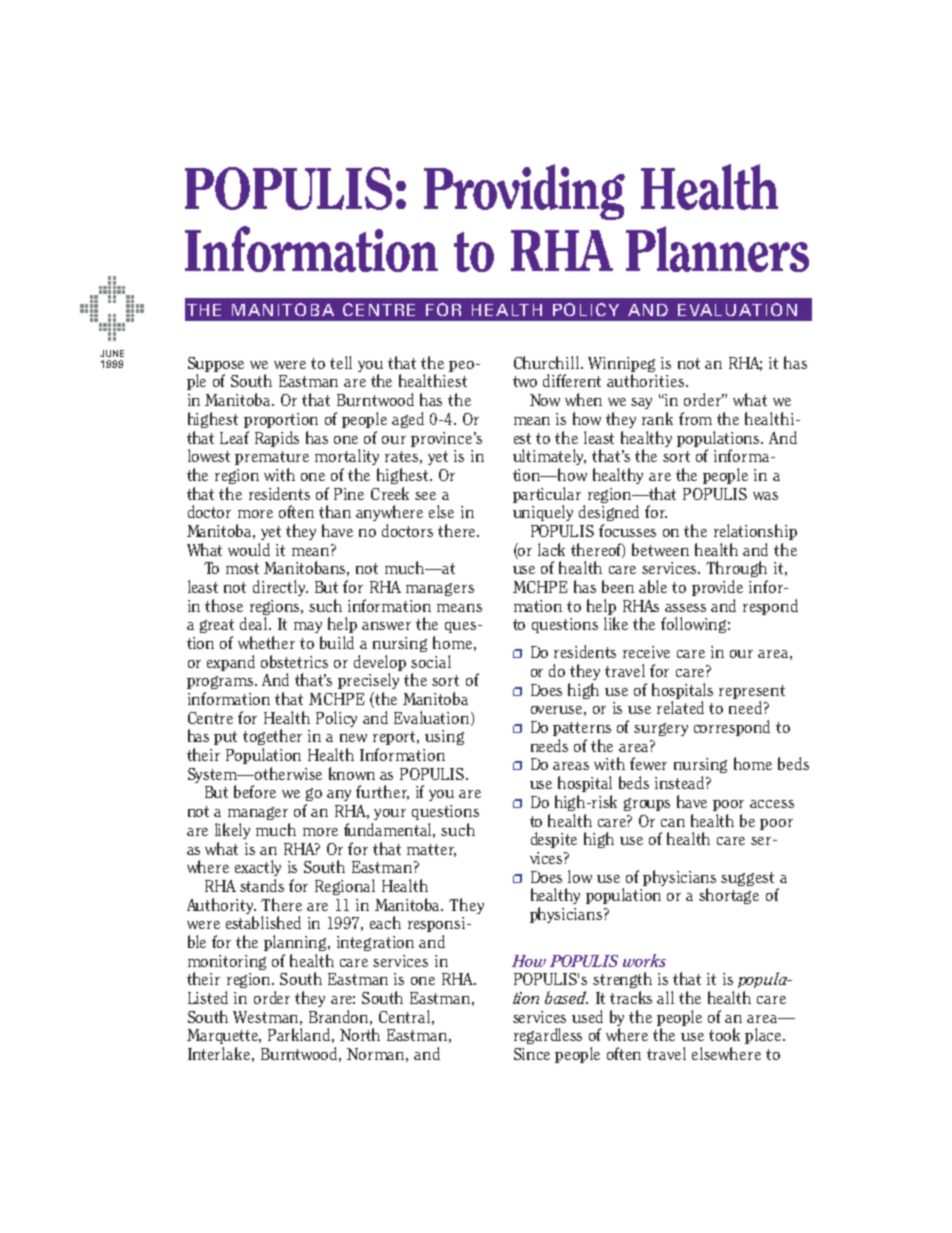 The width and height of the image is (952, 1233). What do you see at coordinates (224, 1036) in the image?
I see `Marquette` at bounding box center [224, 1036].
